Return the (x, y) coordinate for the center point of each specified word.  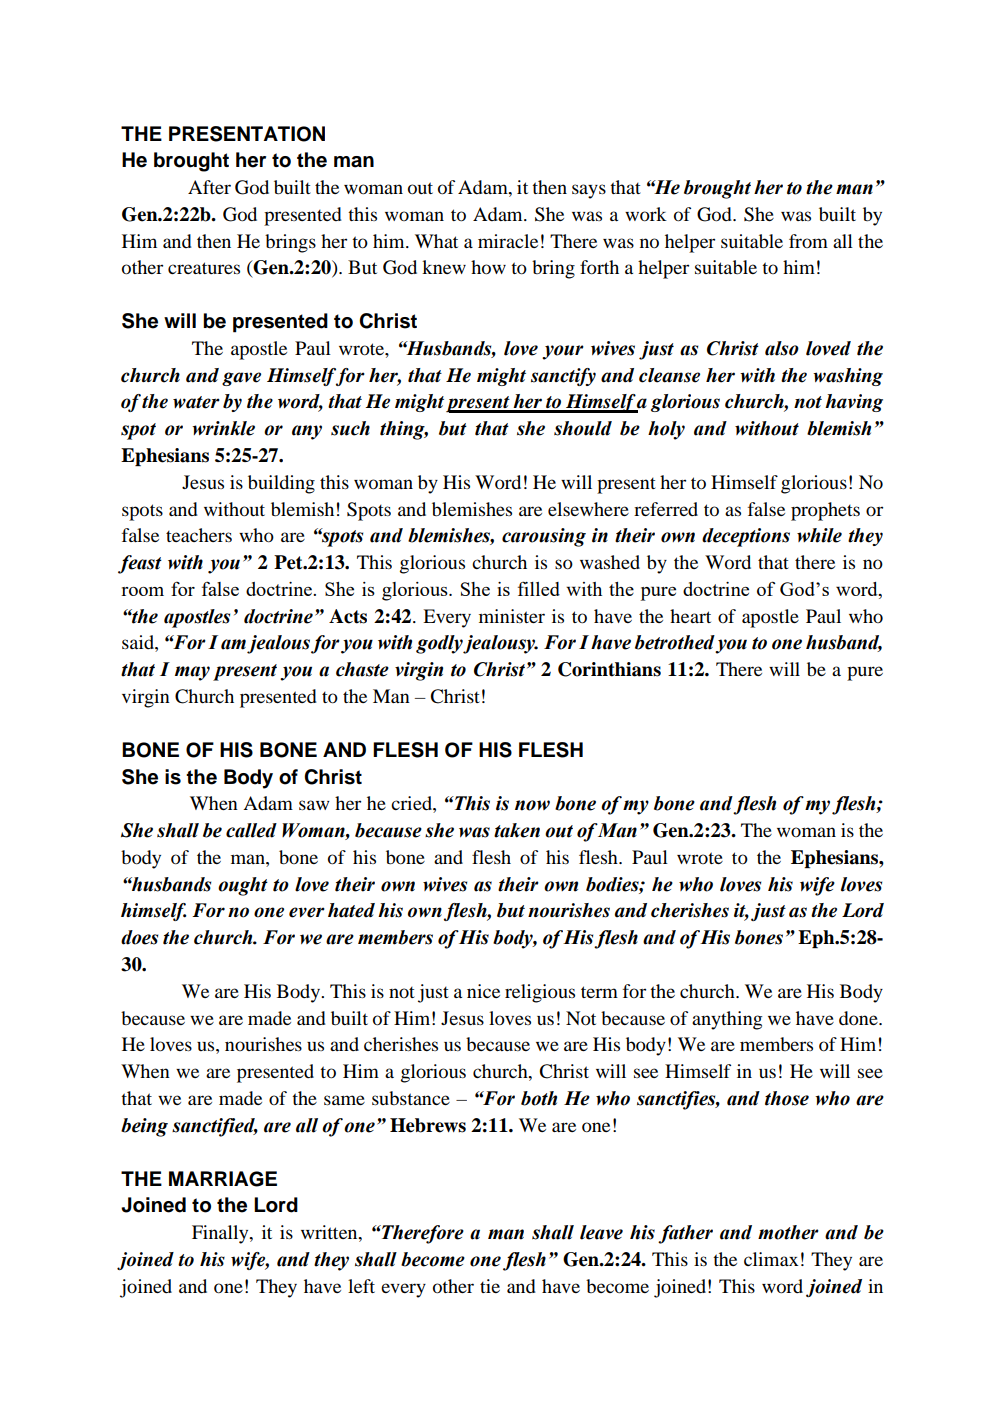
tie (490, 1286)
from (808, 241)
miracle (508, 241)
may (192, 673)
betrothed (675, 642)
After (209, 187)
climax (771, 1259)
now (532, 805)
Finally (221, 1234)
